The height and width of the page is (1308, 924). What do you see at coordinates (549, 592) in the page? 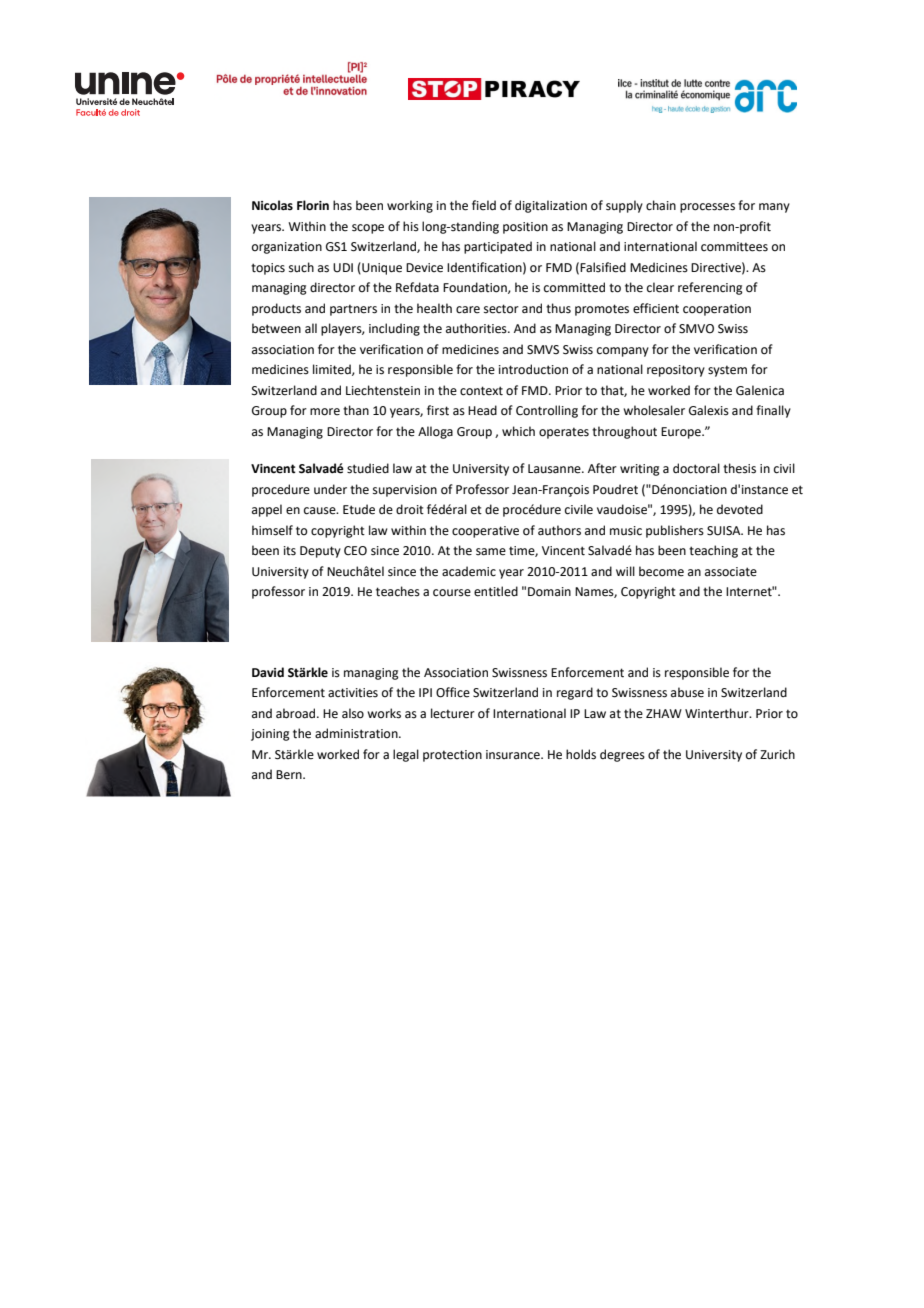
I see `Domain` at bounding box center [549, 592].
